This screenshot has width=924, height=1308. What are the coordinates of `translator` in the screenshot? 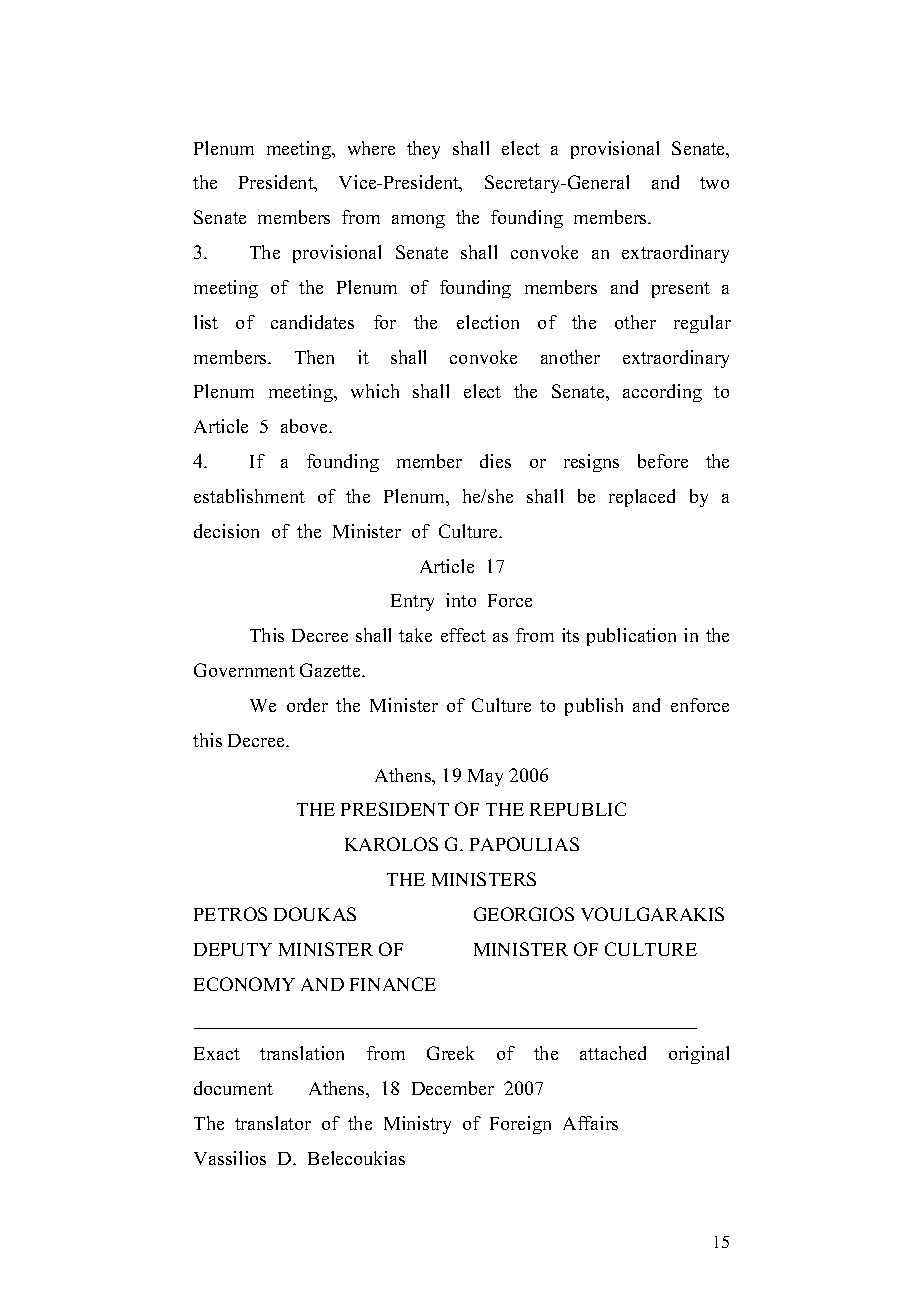 It's located at (273, 1123).
